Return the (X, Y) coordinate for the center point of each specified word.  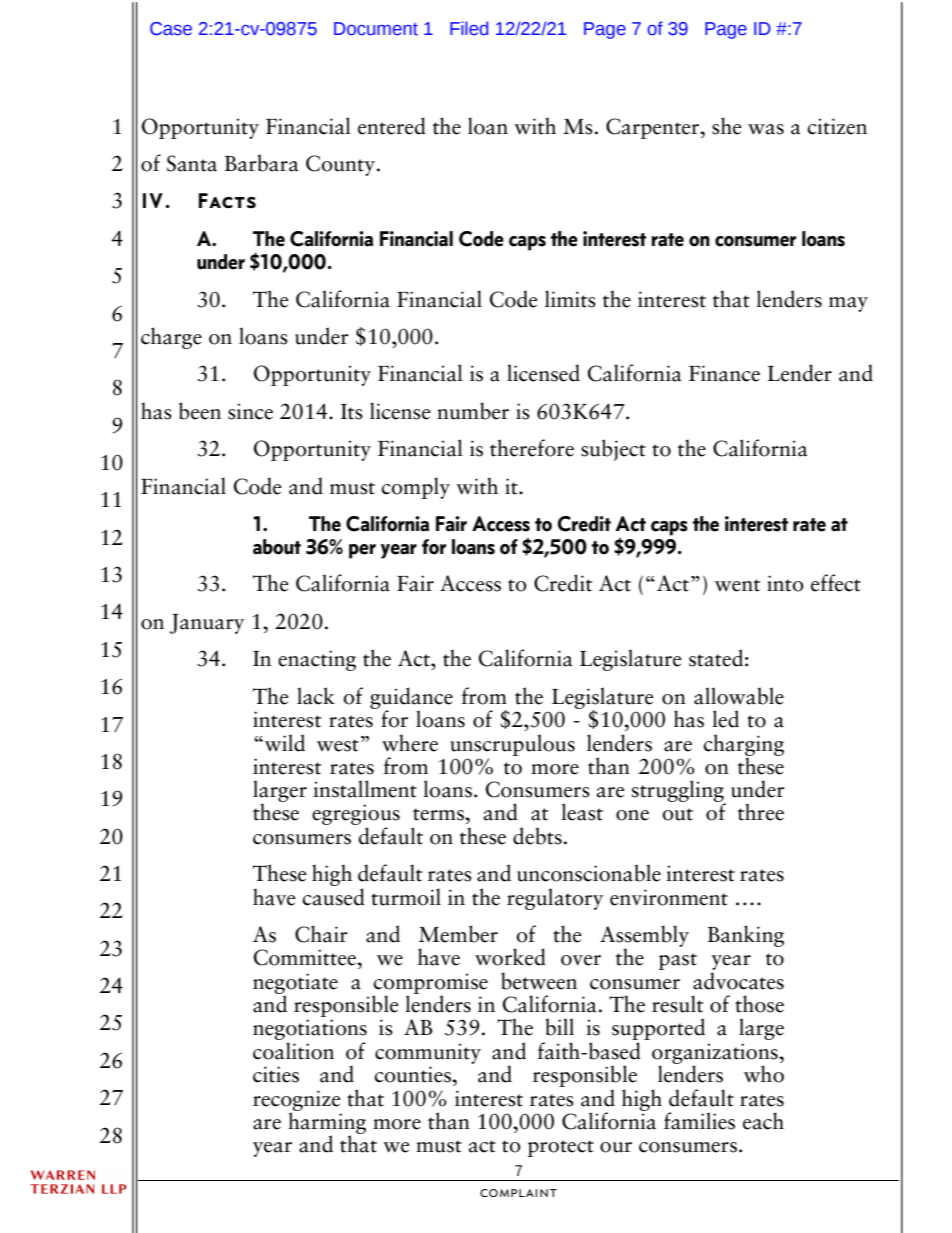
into (785, 583)
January (207, 624)
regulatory (555, 899)
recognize (297, 1101)
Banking (746, 936)
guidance (411, 699)
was (766, 129)
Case (171, 29)
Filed (469, 28)
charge (171, 338)
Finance (724, 373)
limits (570, 299)
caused (333, 897)
